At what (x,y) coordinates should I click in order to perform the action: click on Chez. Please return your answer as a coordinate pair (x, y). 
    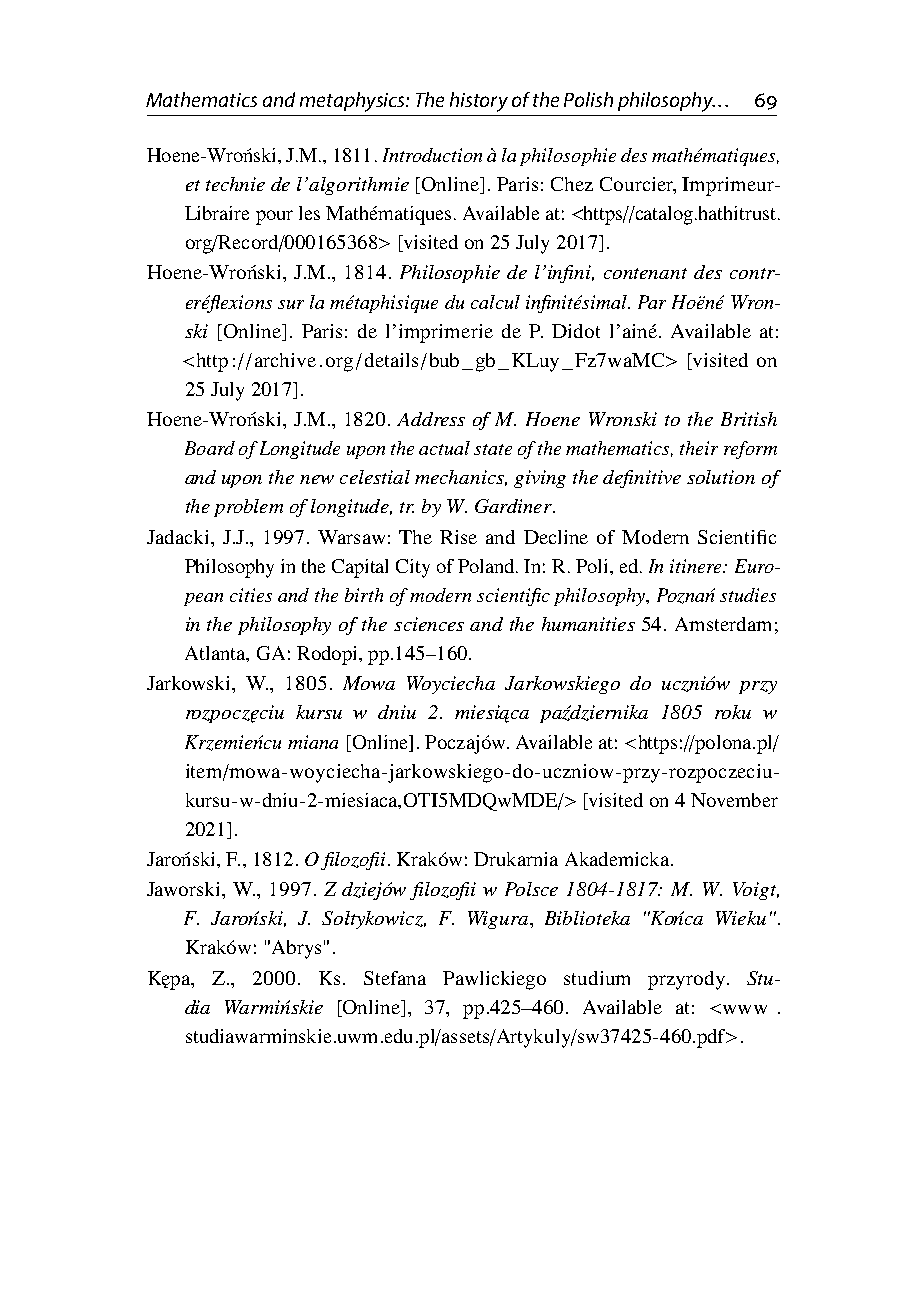
    Looking at the image, I should click on (572, 184).
